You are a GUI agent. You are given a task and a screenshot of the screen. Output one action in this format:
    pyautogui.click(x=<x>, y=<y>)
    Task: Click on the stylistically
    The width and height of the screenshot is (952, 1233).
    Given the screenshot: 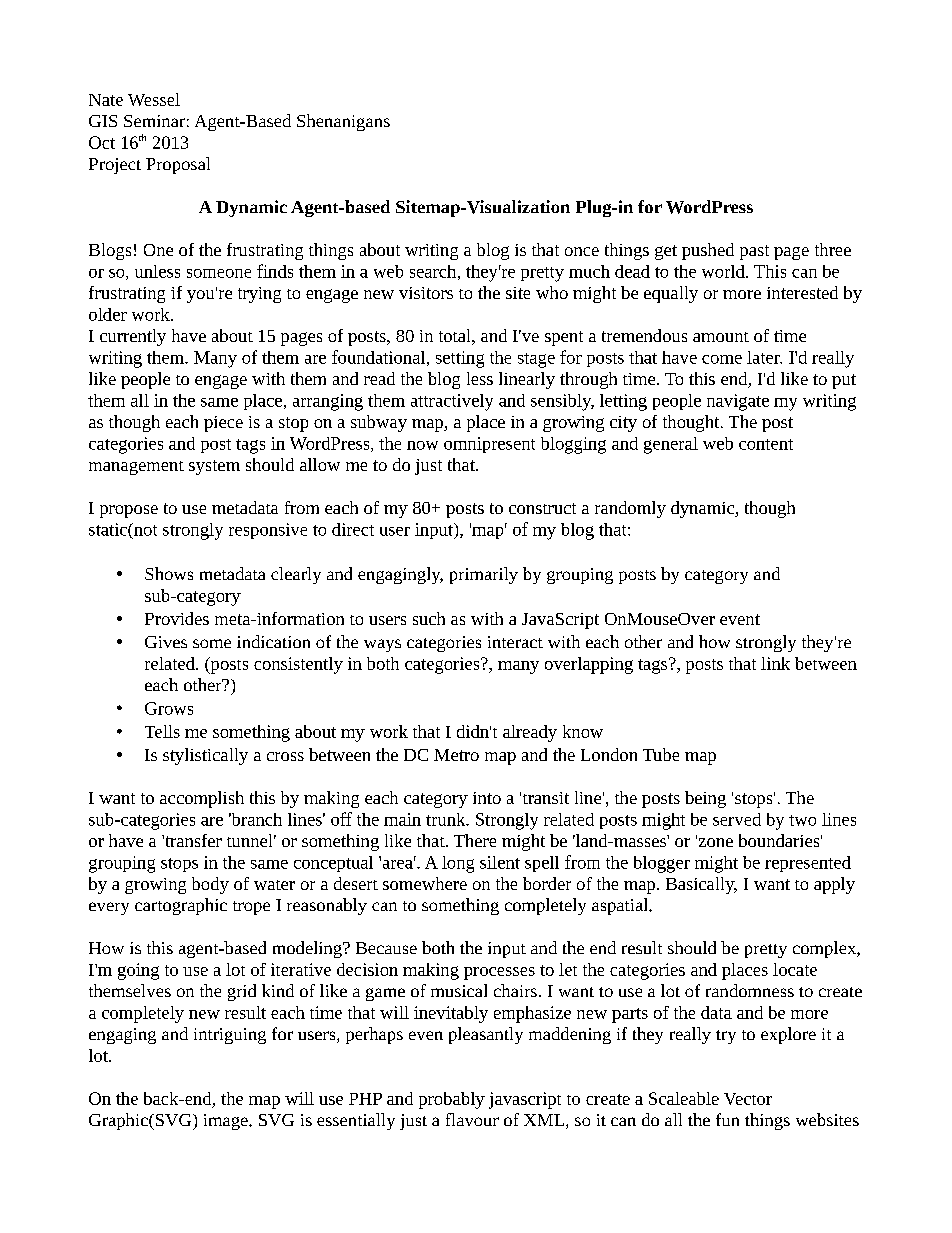 What is the action you would take?
    pyautogui.click(x=205, y=756)
